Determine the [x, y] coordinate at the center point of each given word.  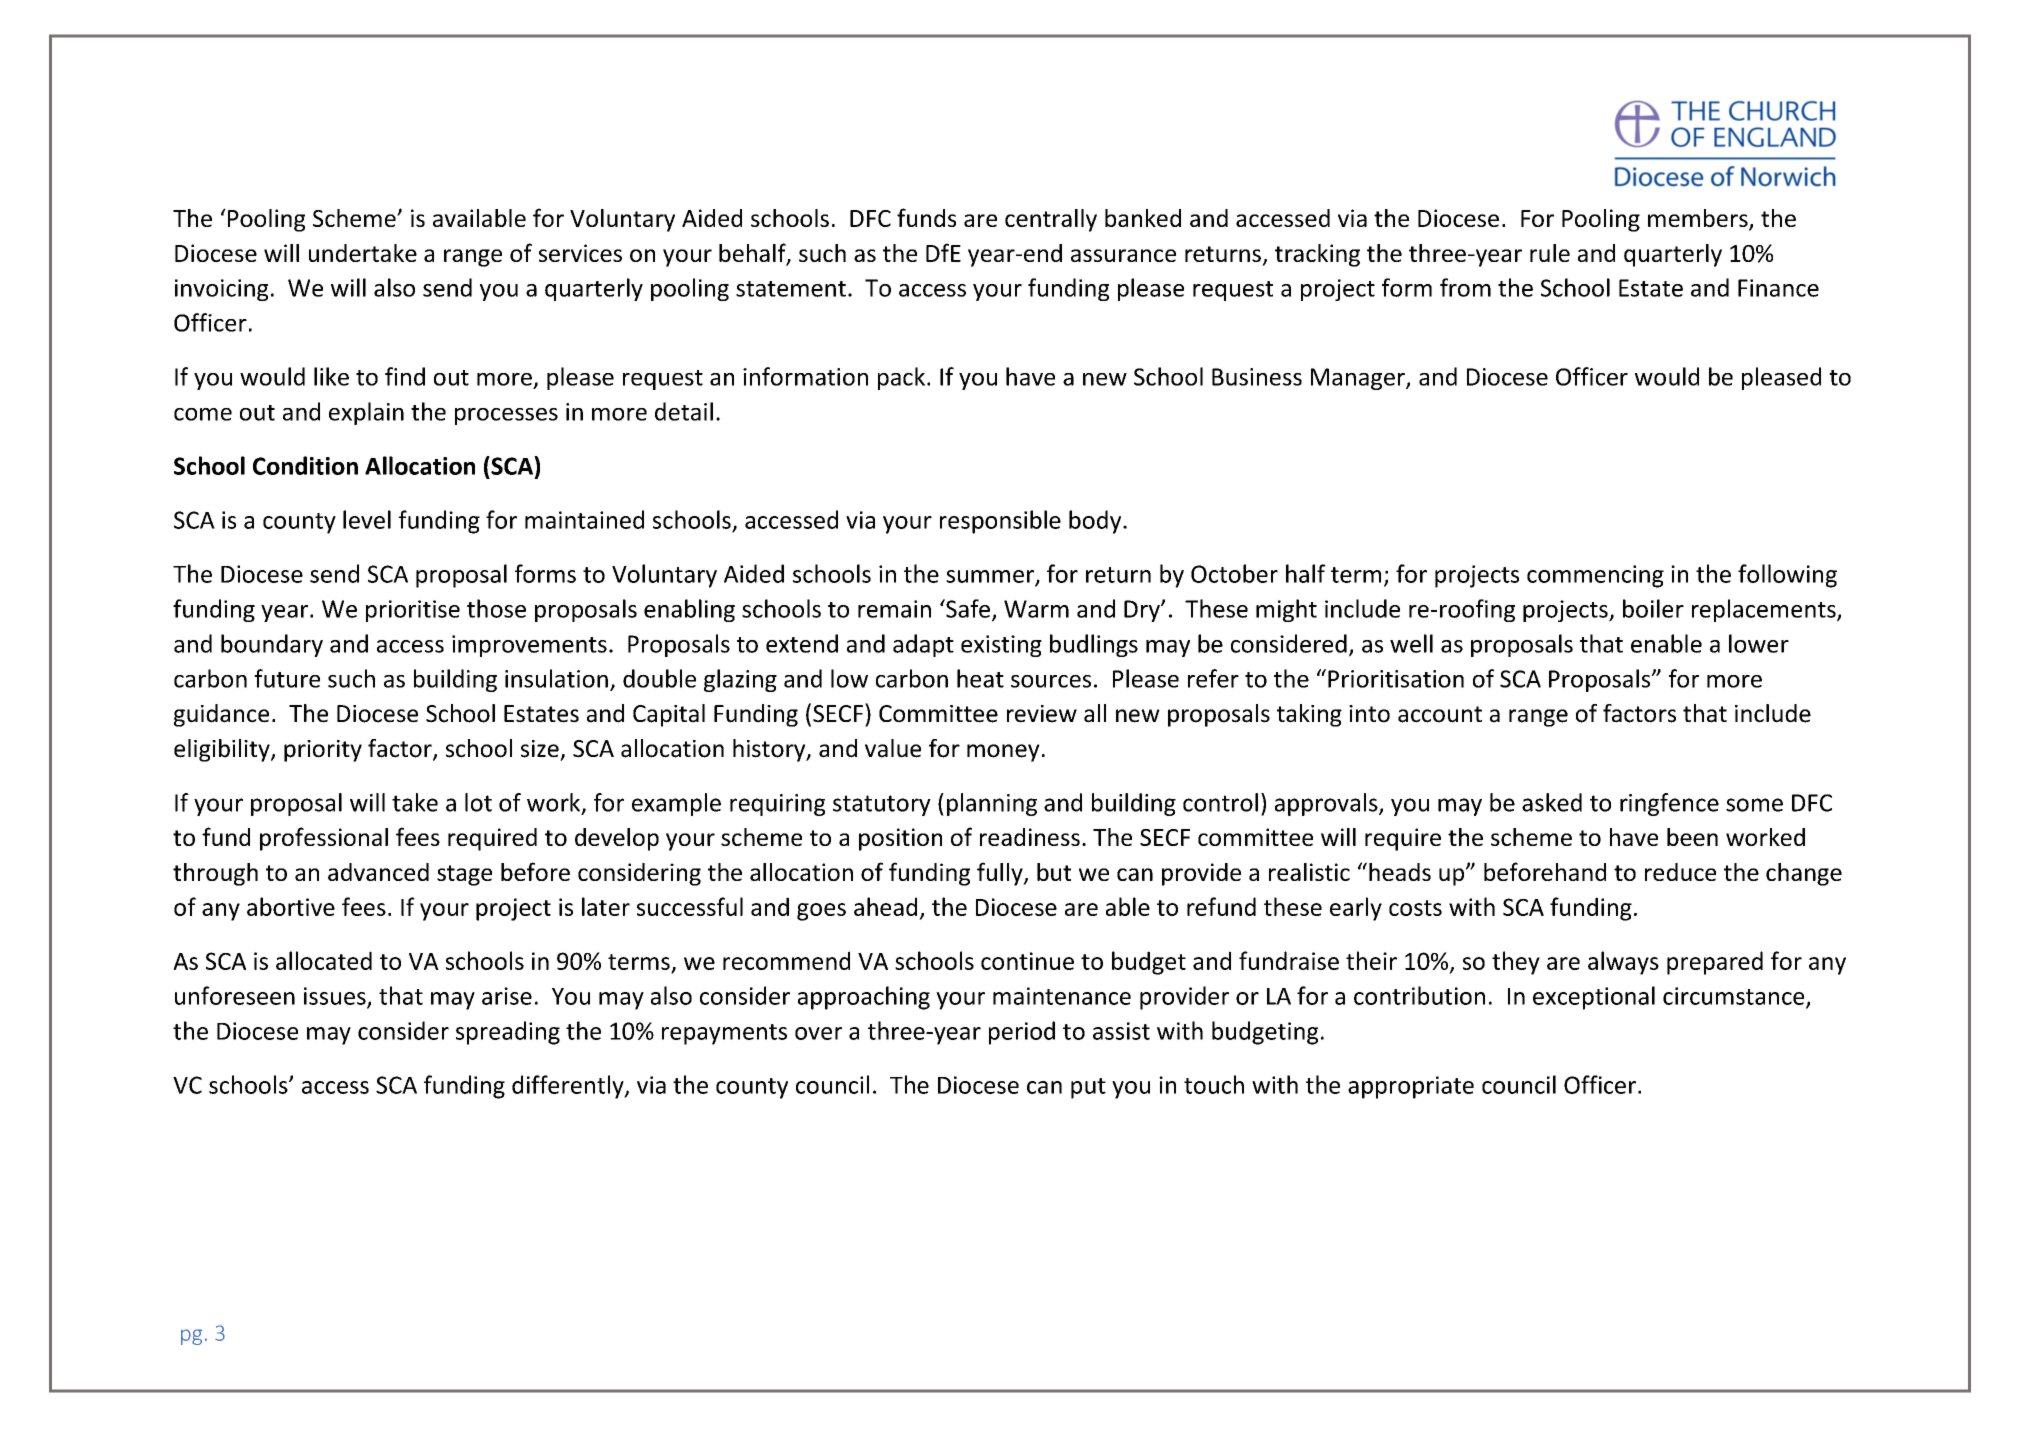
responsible [1000, 522]
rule [1550, 253]
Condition [305, 465]
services [580, 253]
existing [1001, 646]
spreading [508, 1033]
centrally [1051, 220]
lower [1759, 643]
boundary [272, 645]
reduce [1680, 872]
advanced [378, 872]
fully [1001, 874]
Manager [1359, 379]
